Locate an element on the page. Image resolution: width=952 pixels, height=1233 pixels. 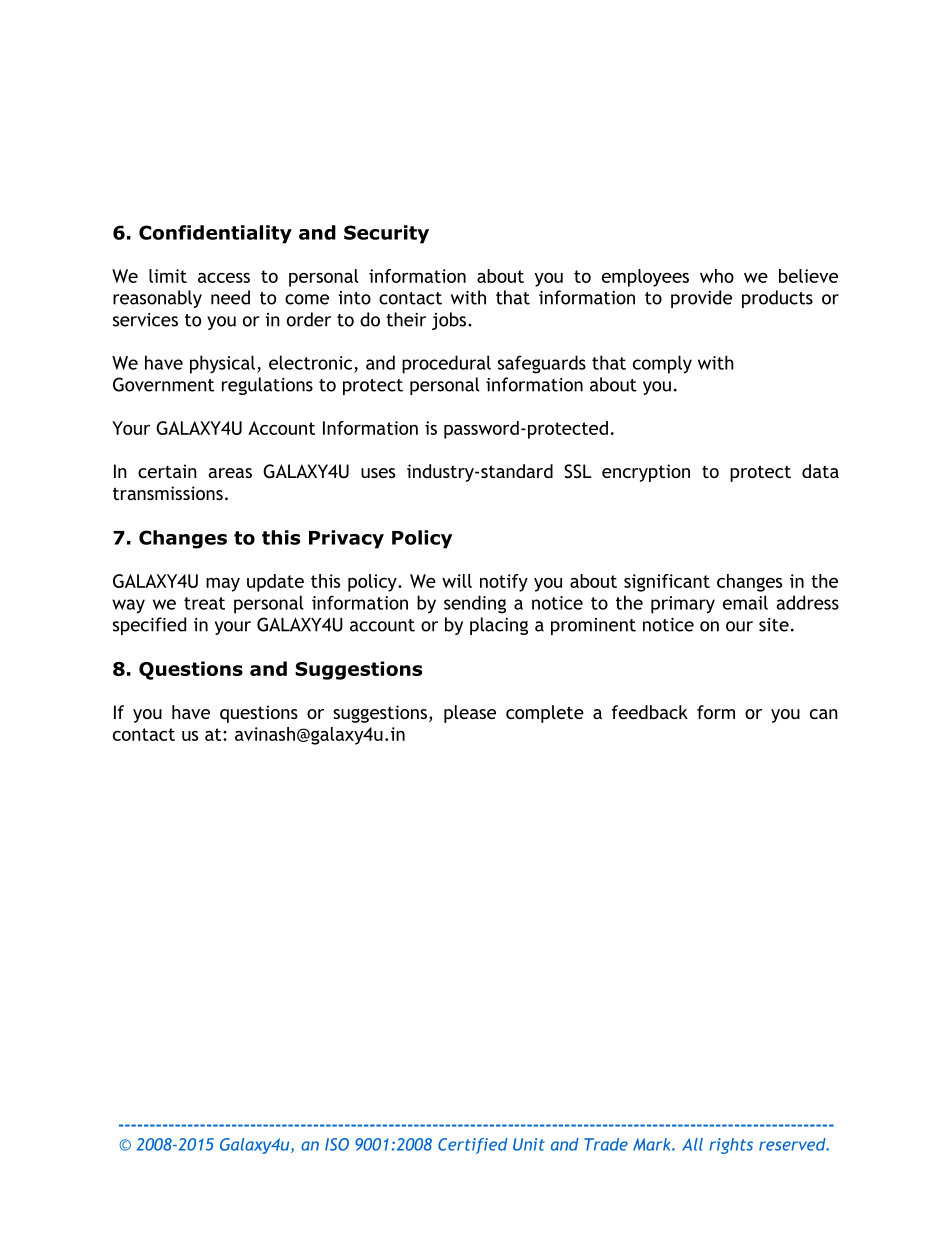
ISO is located at coordinates (337, 1144).
